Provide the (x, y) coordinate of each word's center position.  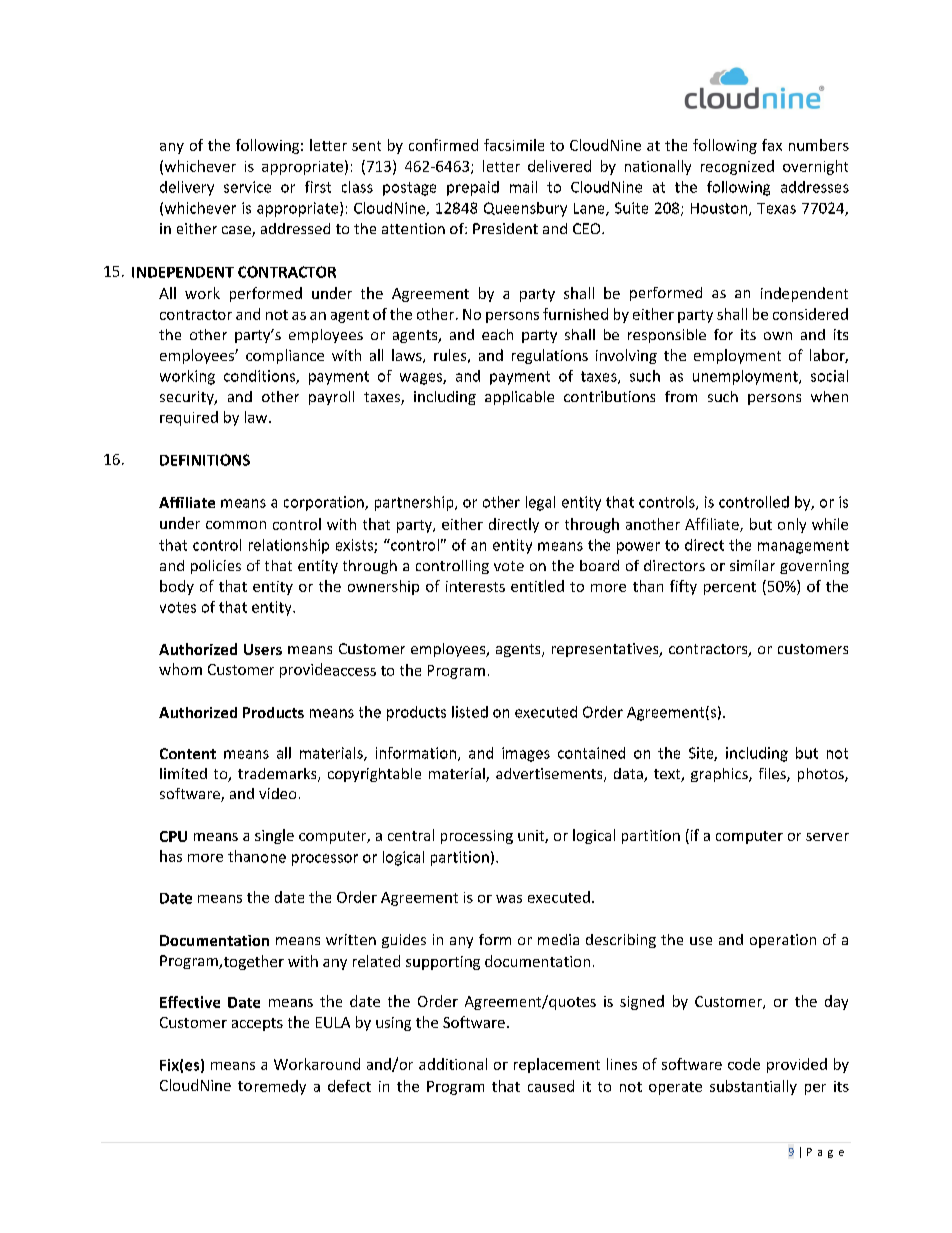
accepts (257, 1024)
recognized (737, 167)
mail (523, 187)
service (247, 187)
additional (453, 1064)
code (744, 1064)
